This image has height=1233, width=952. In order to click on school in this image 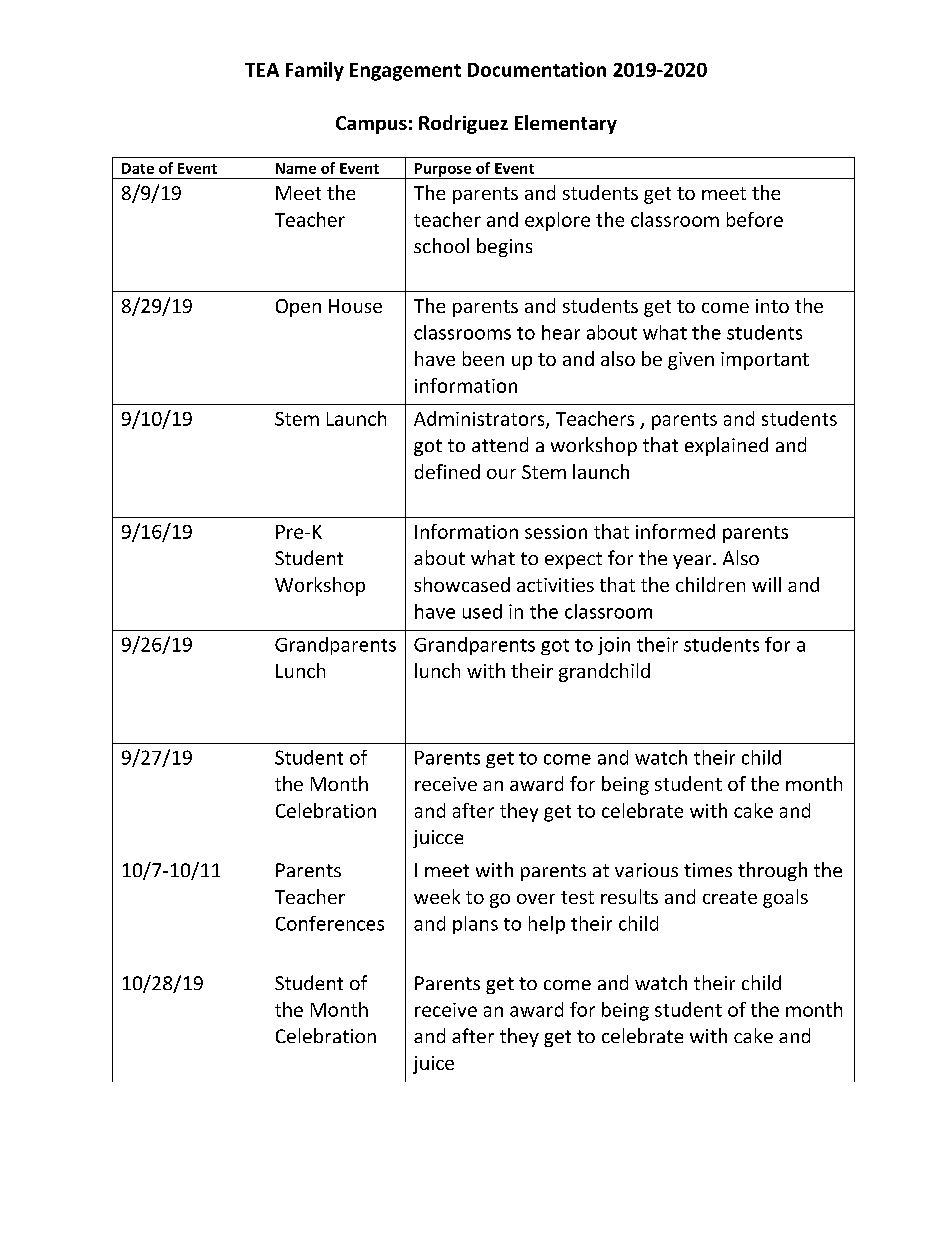, I will do `click(441, 245)`.
